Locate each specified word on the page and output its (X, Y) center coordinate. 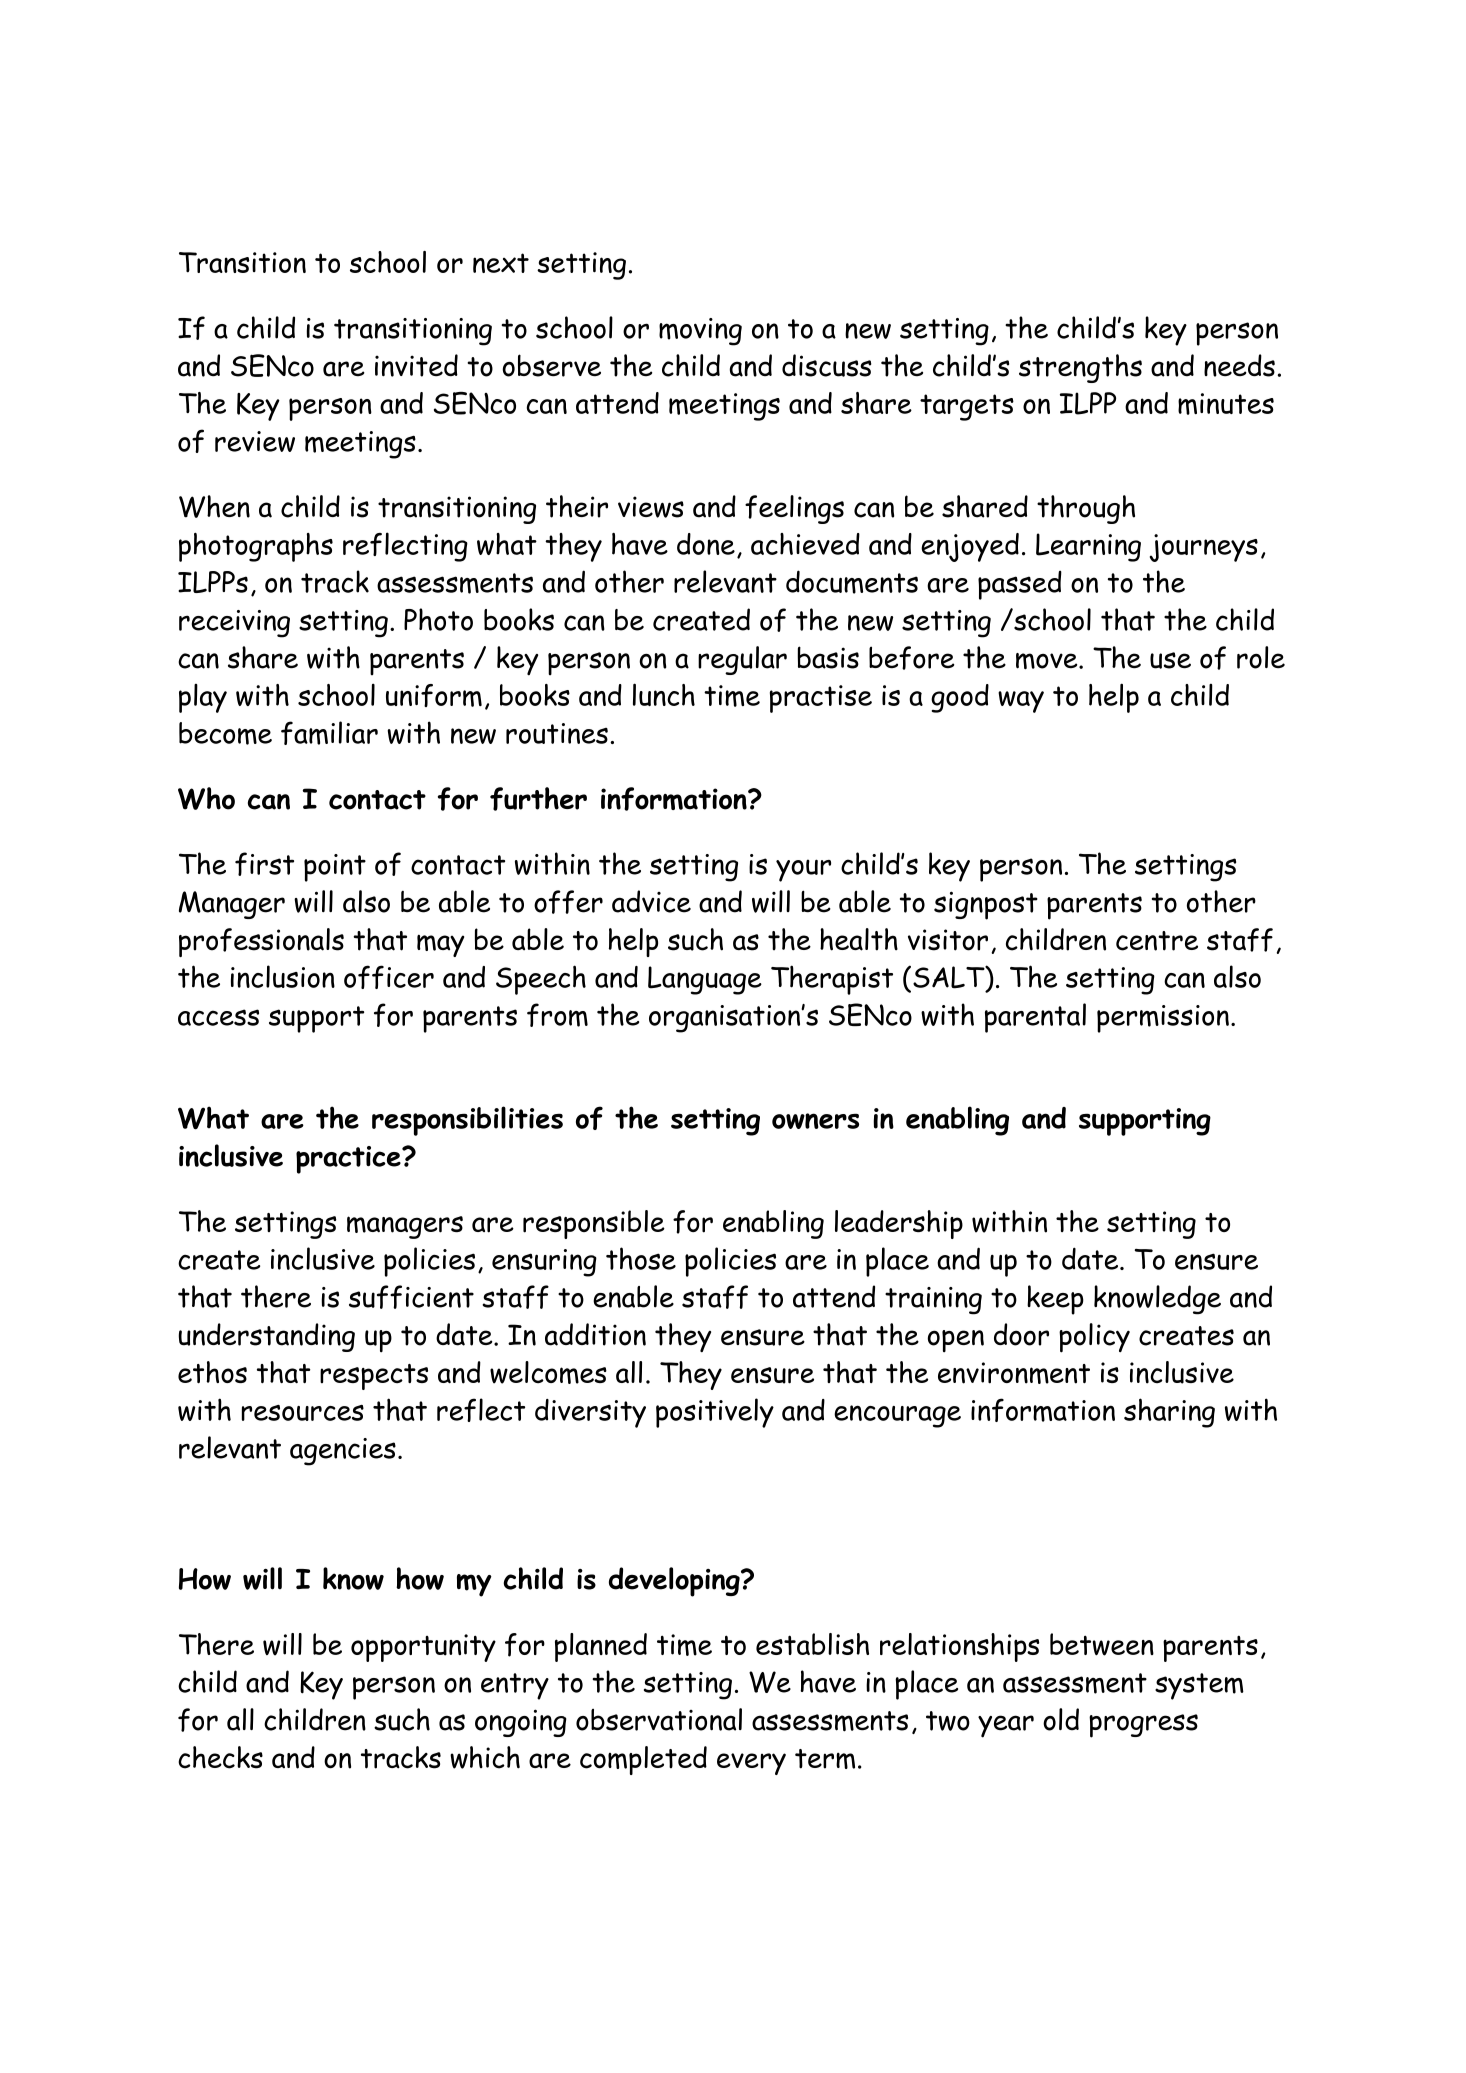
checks (220, 1757)
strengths (1080, 368)
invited (416, 365)
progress (1143, 1726)
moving (700, 332)
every (751, 1764)
